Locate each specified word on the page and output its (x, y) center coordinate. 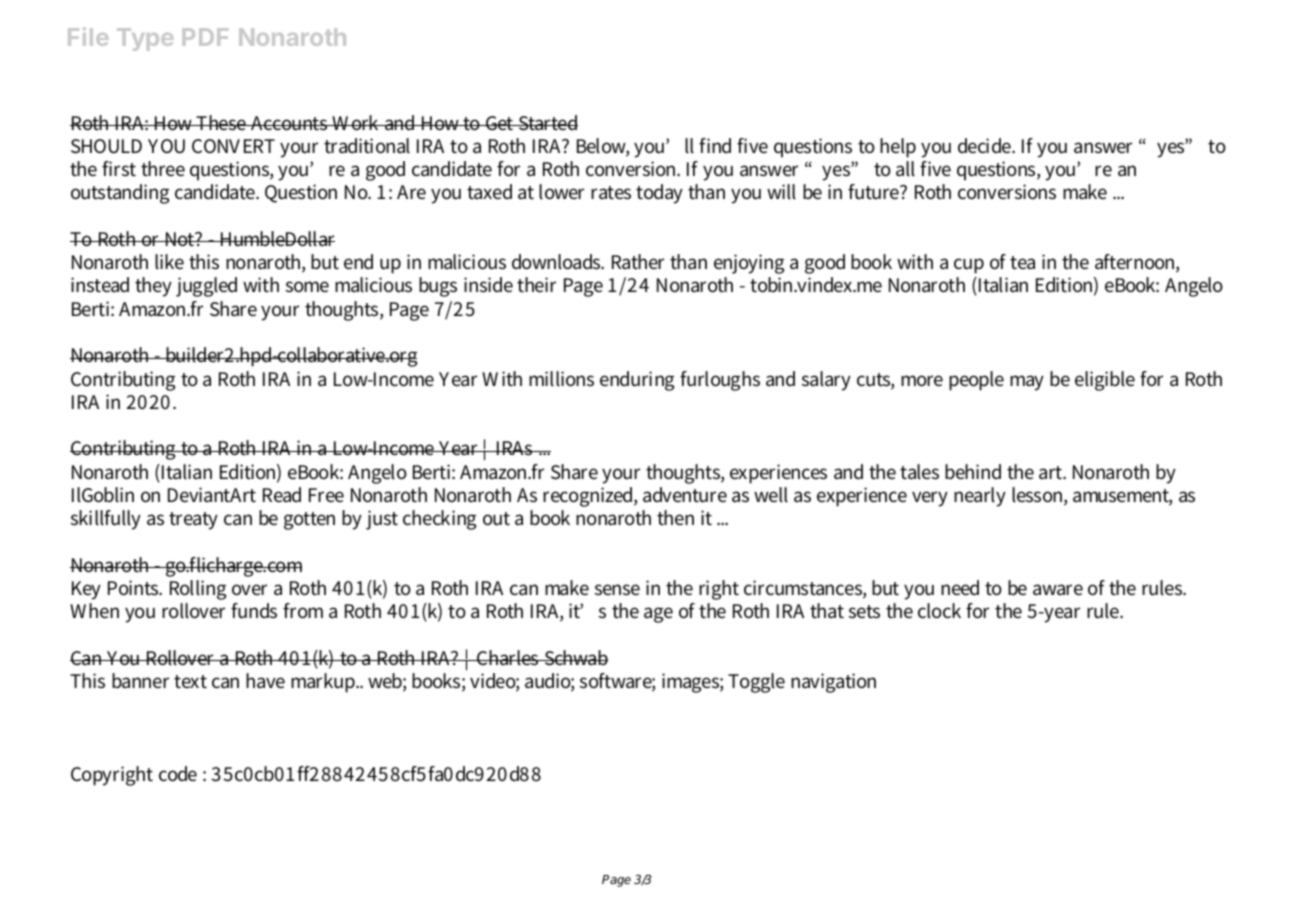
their (536, 284)
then (675, 517)
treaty (193, 521)
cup (969, 266)
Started (547, 123)
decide (986, 146)
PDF (205, 37)
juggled (206, 287)
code (178, 774)
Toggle (756, 683)
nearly (980, 497)
